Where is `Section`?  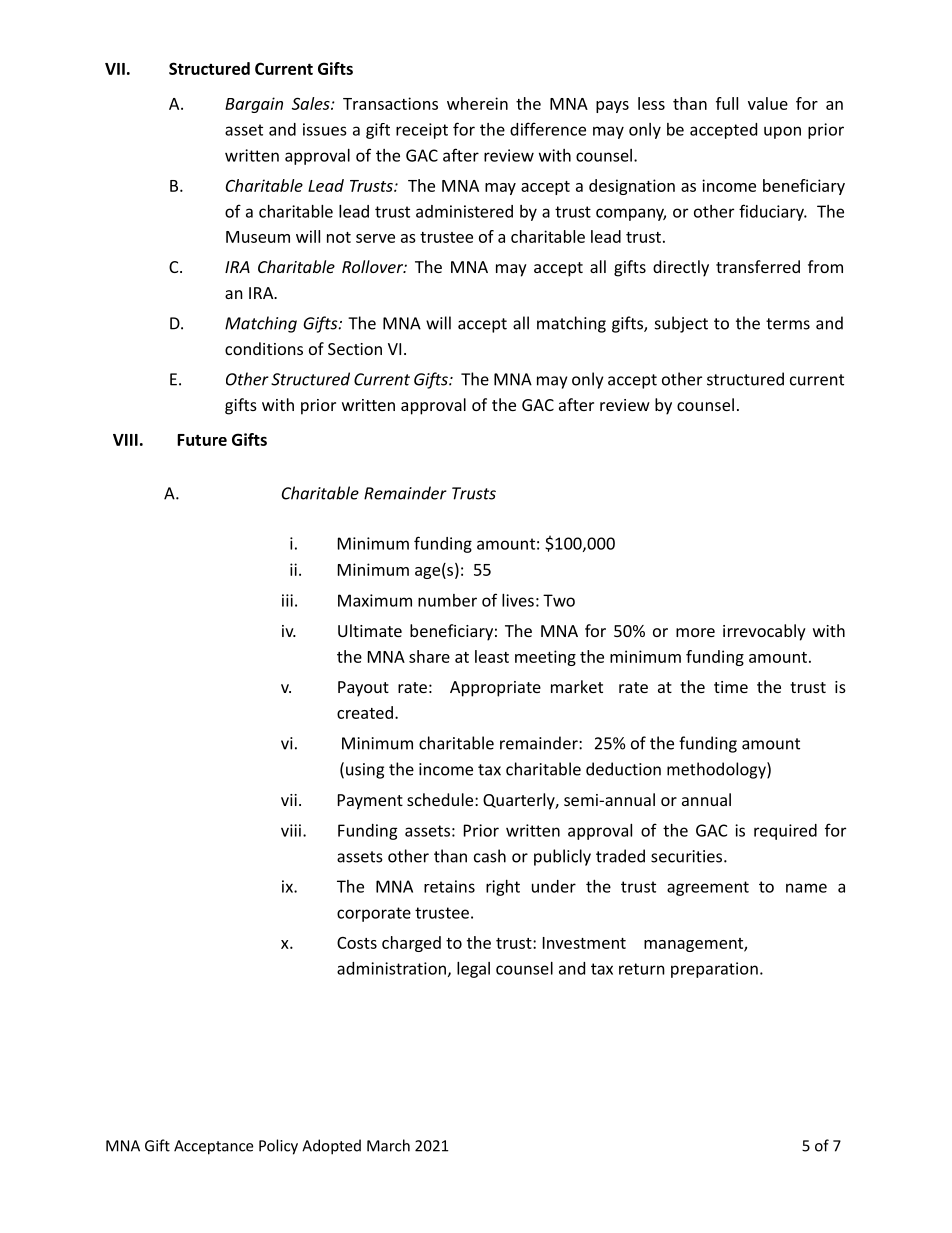
Section is located at coordinates (355, 349).
